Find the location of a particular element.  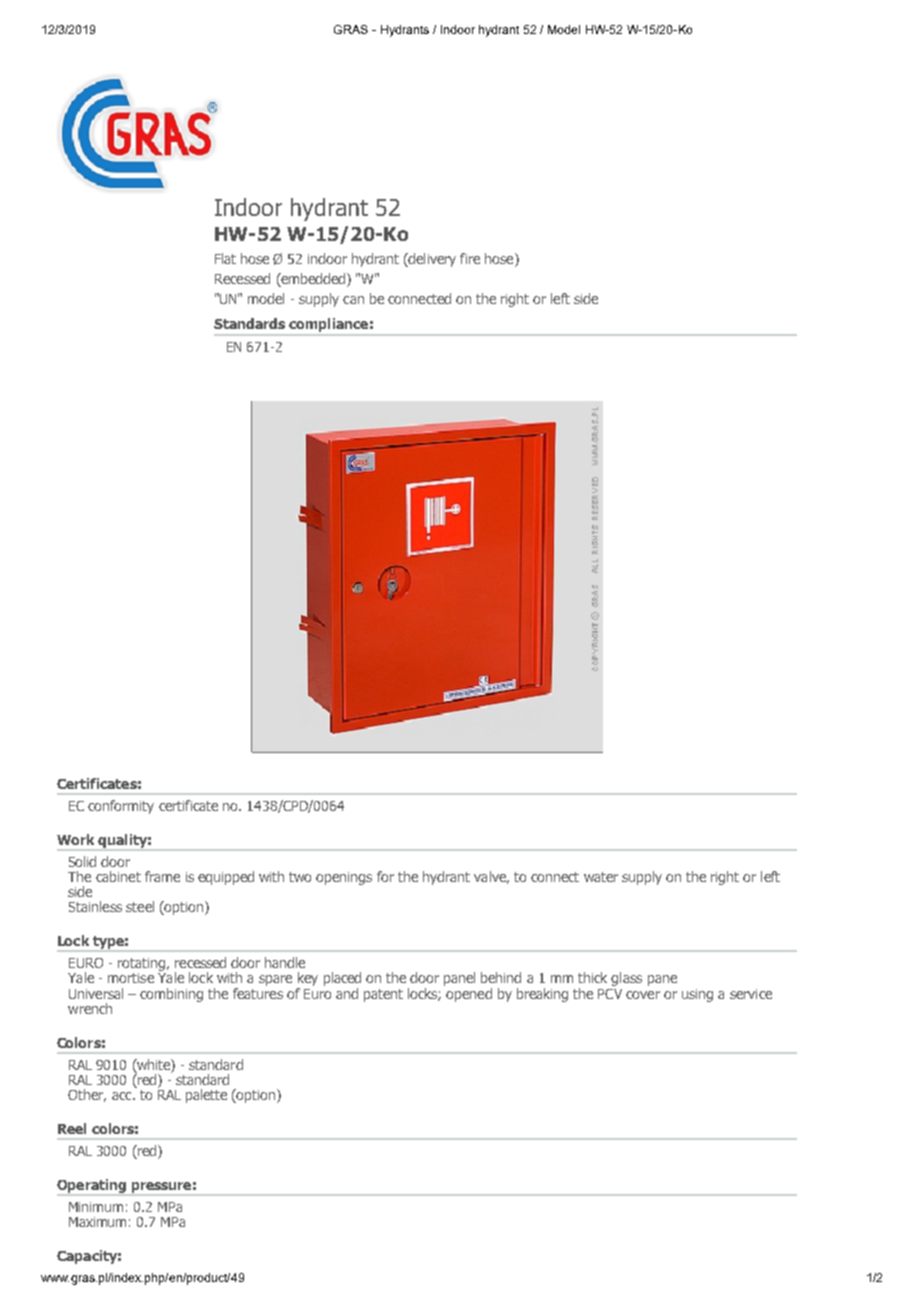

glass is located at coordinates (626, 979).
